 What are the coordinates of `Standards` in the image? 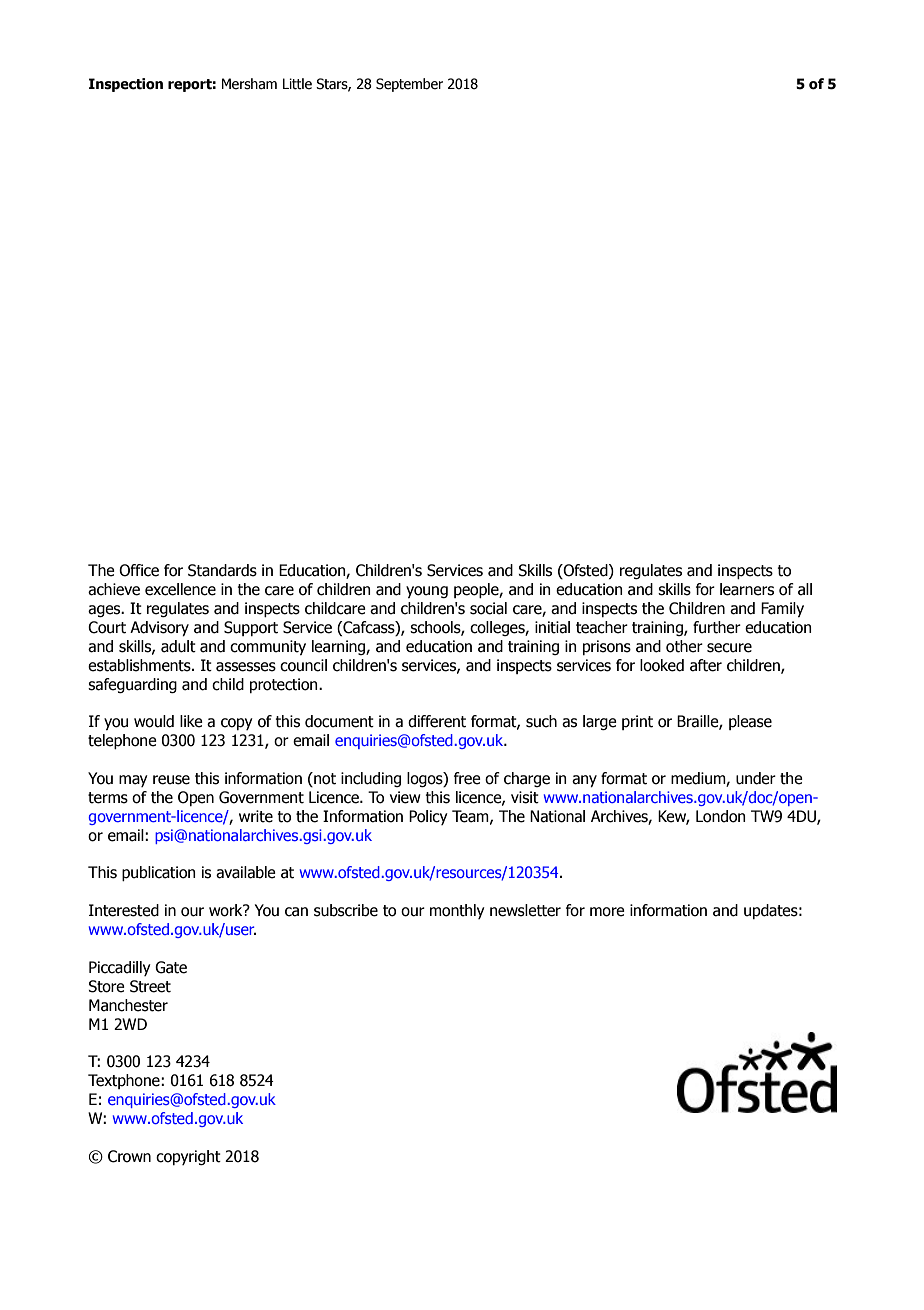 It's located at (222, 570).
